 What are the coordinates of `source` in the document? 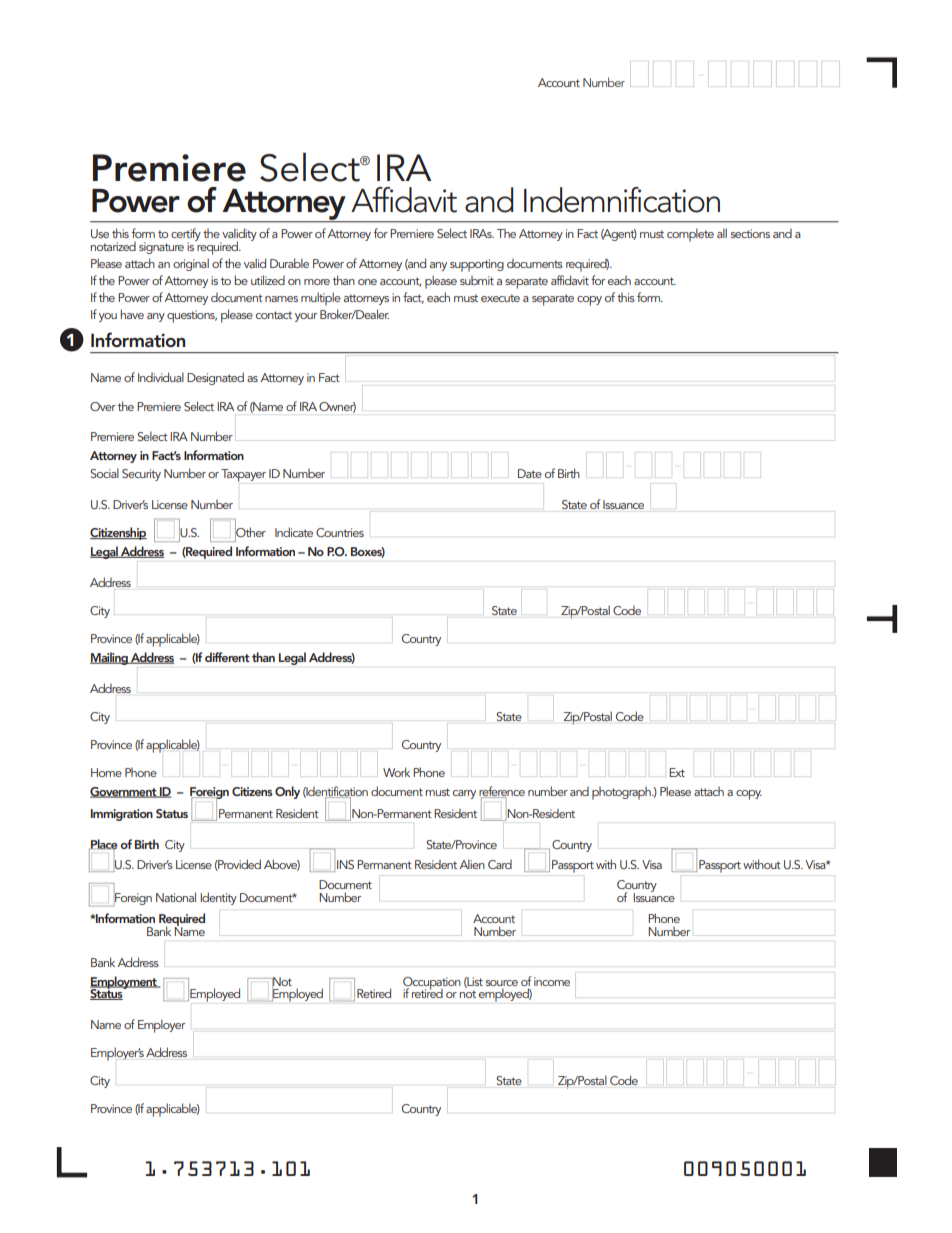 It's located at (502, 983).
